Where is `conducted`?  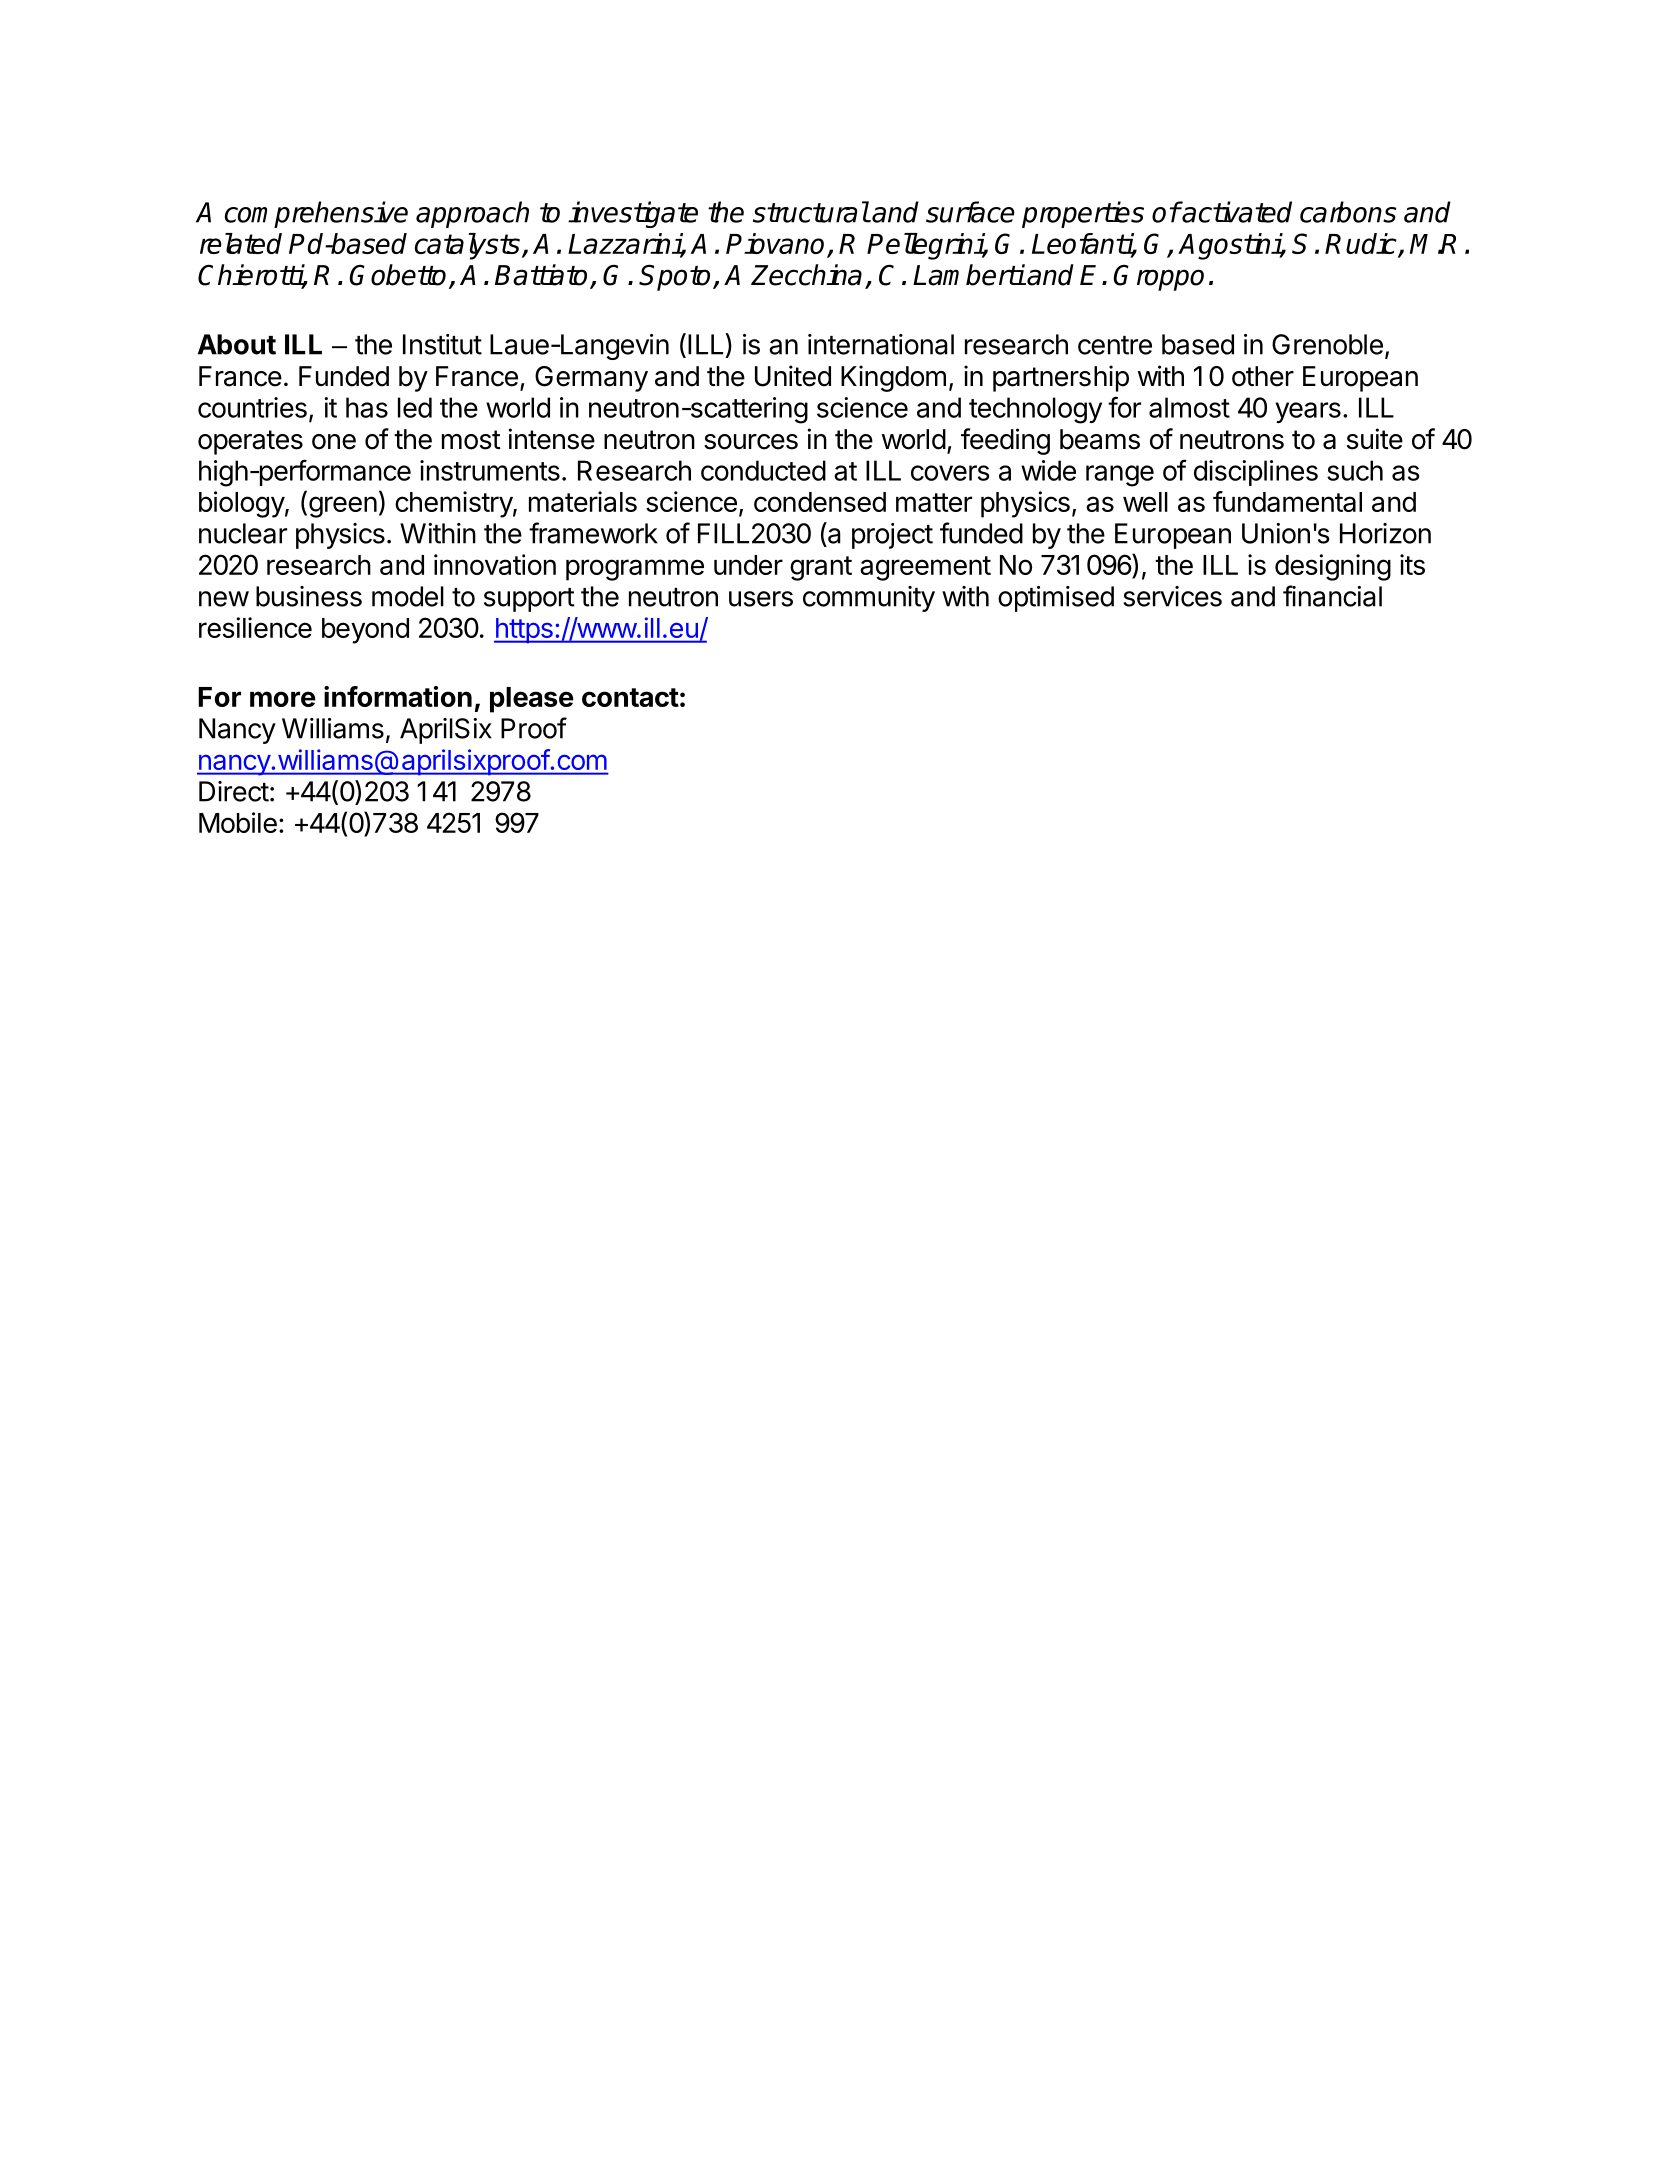 conducted is located at coordinates (763, 470).
